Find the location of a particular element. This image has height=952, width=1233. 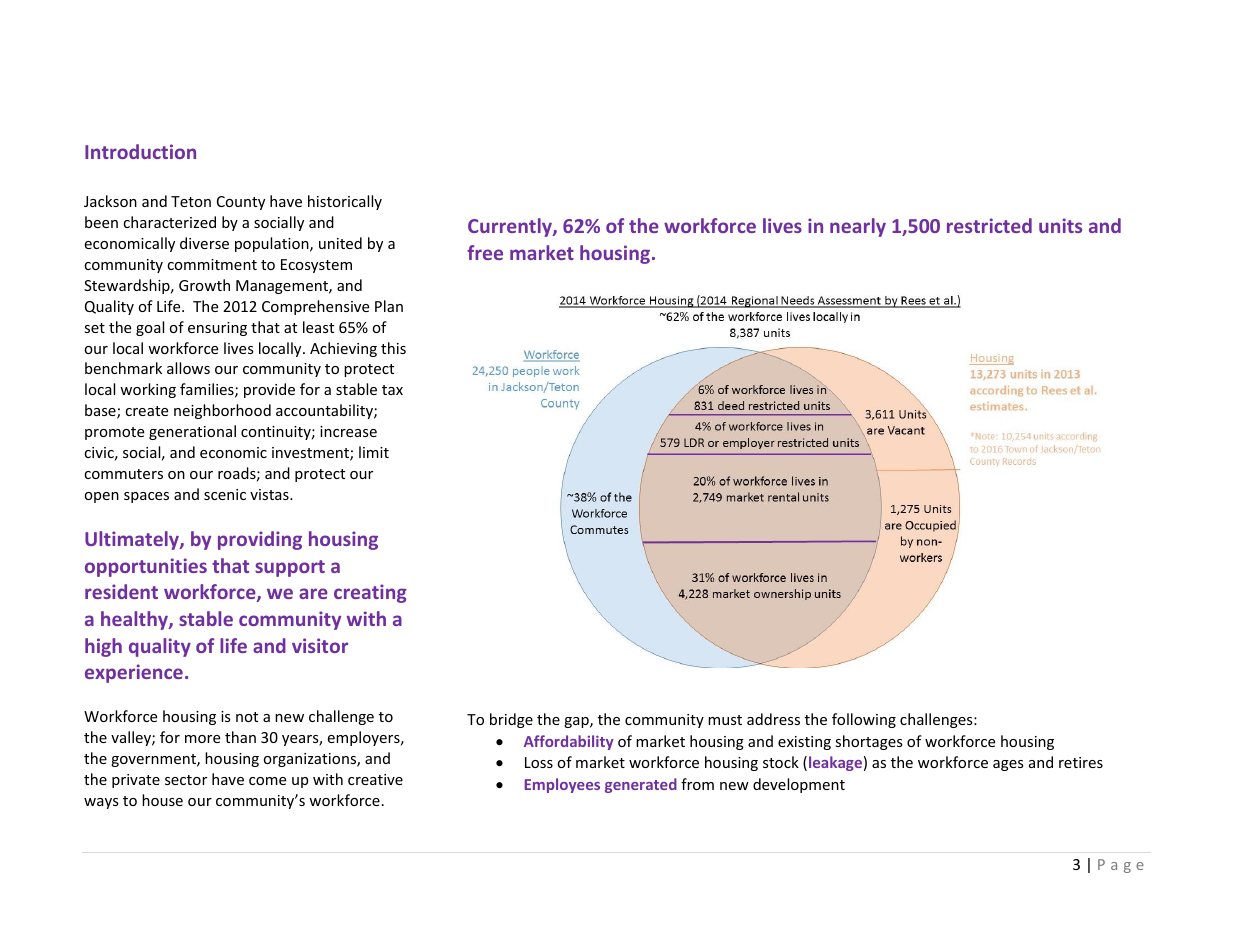

restricted is located at coordinates (989, 225).
